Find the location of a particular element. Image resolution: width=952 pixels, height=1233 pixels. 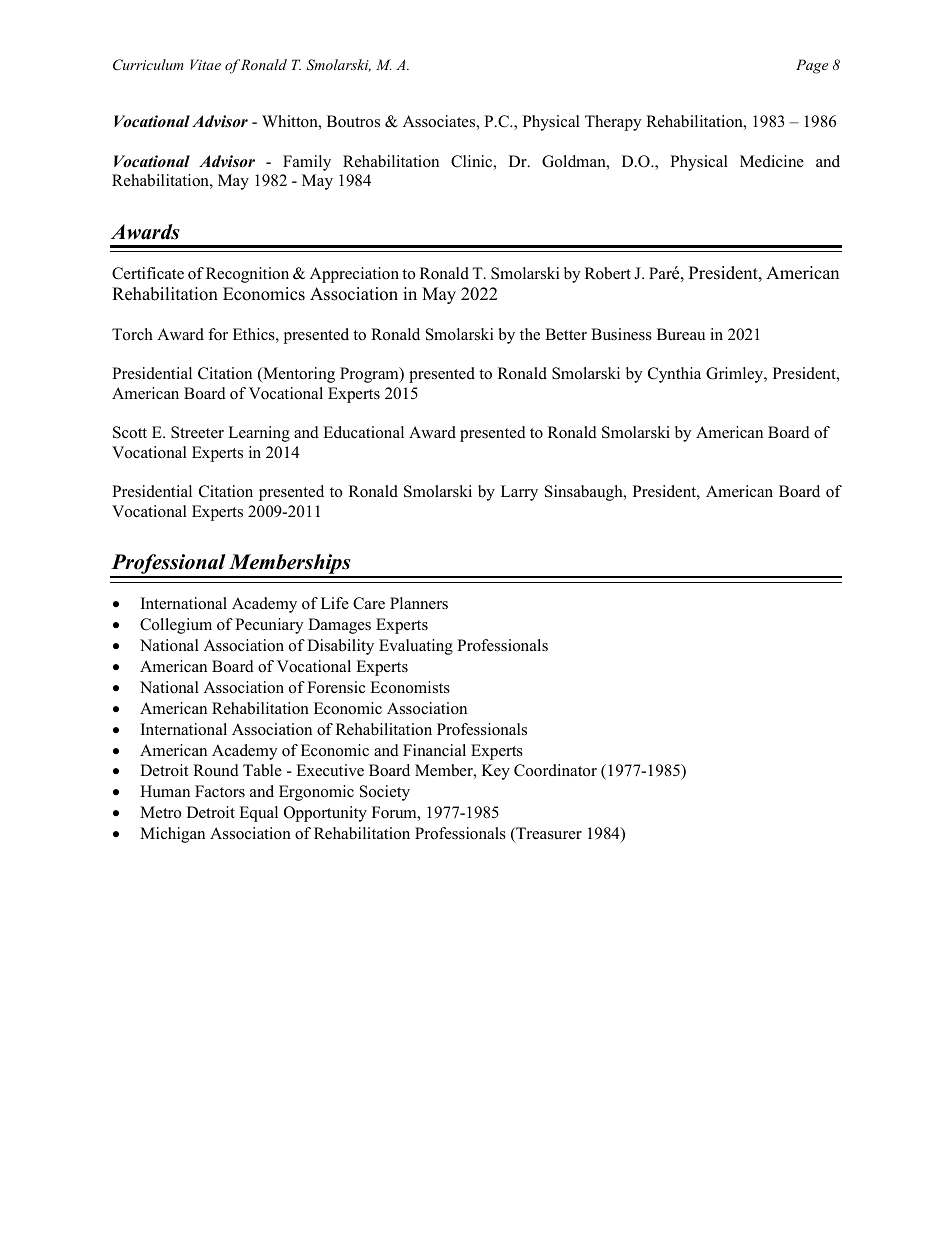

Torch is located at coordinates (132, 334).
